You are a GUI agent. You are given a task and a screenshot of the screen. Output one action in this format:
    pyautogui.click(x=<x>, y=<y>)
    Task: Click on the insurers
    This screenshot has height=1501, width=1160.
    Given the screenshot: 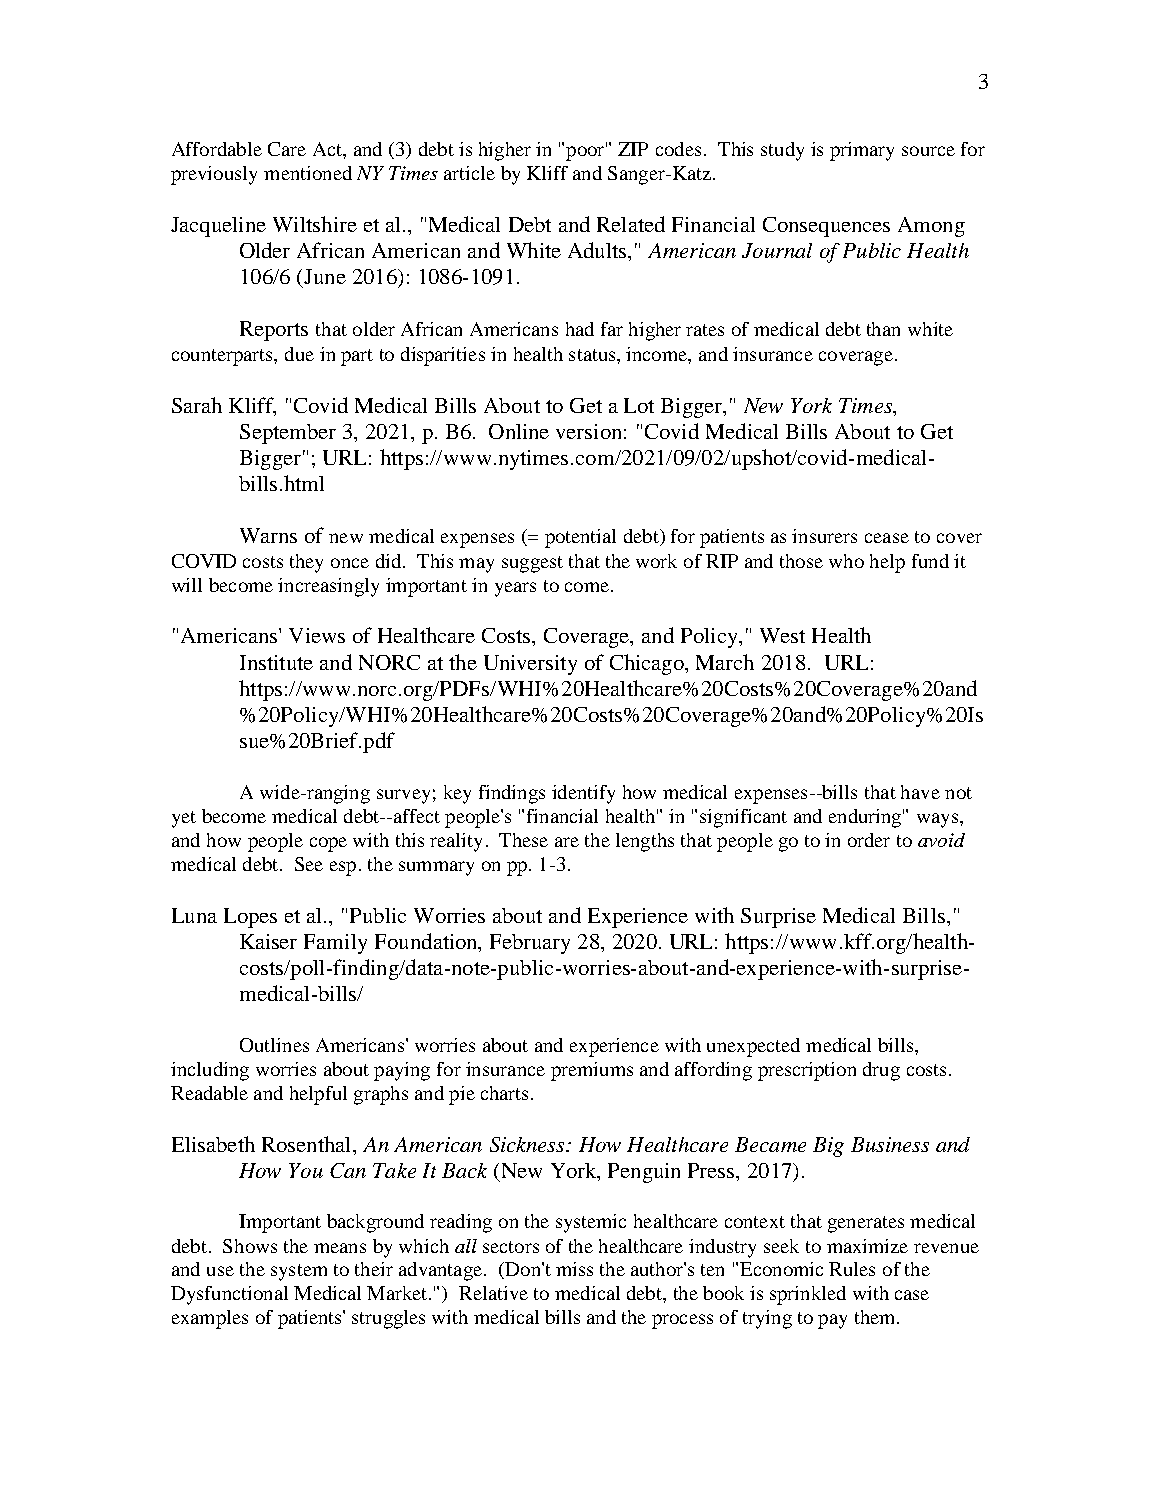 What is the action you would take?
    pyautogui.click(x=824, y=536)
